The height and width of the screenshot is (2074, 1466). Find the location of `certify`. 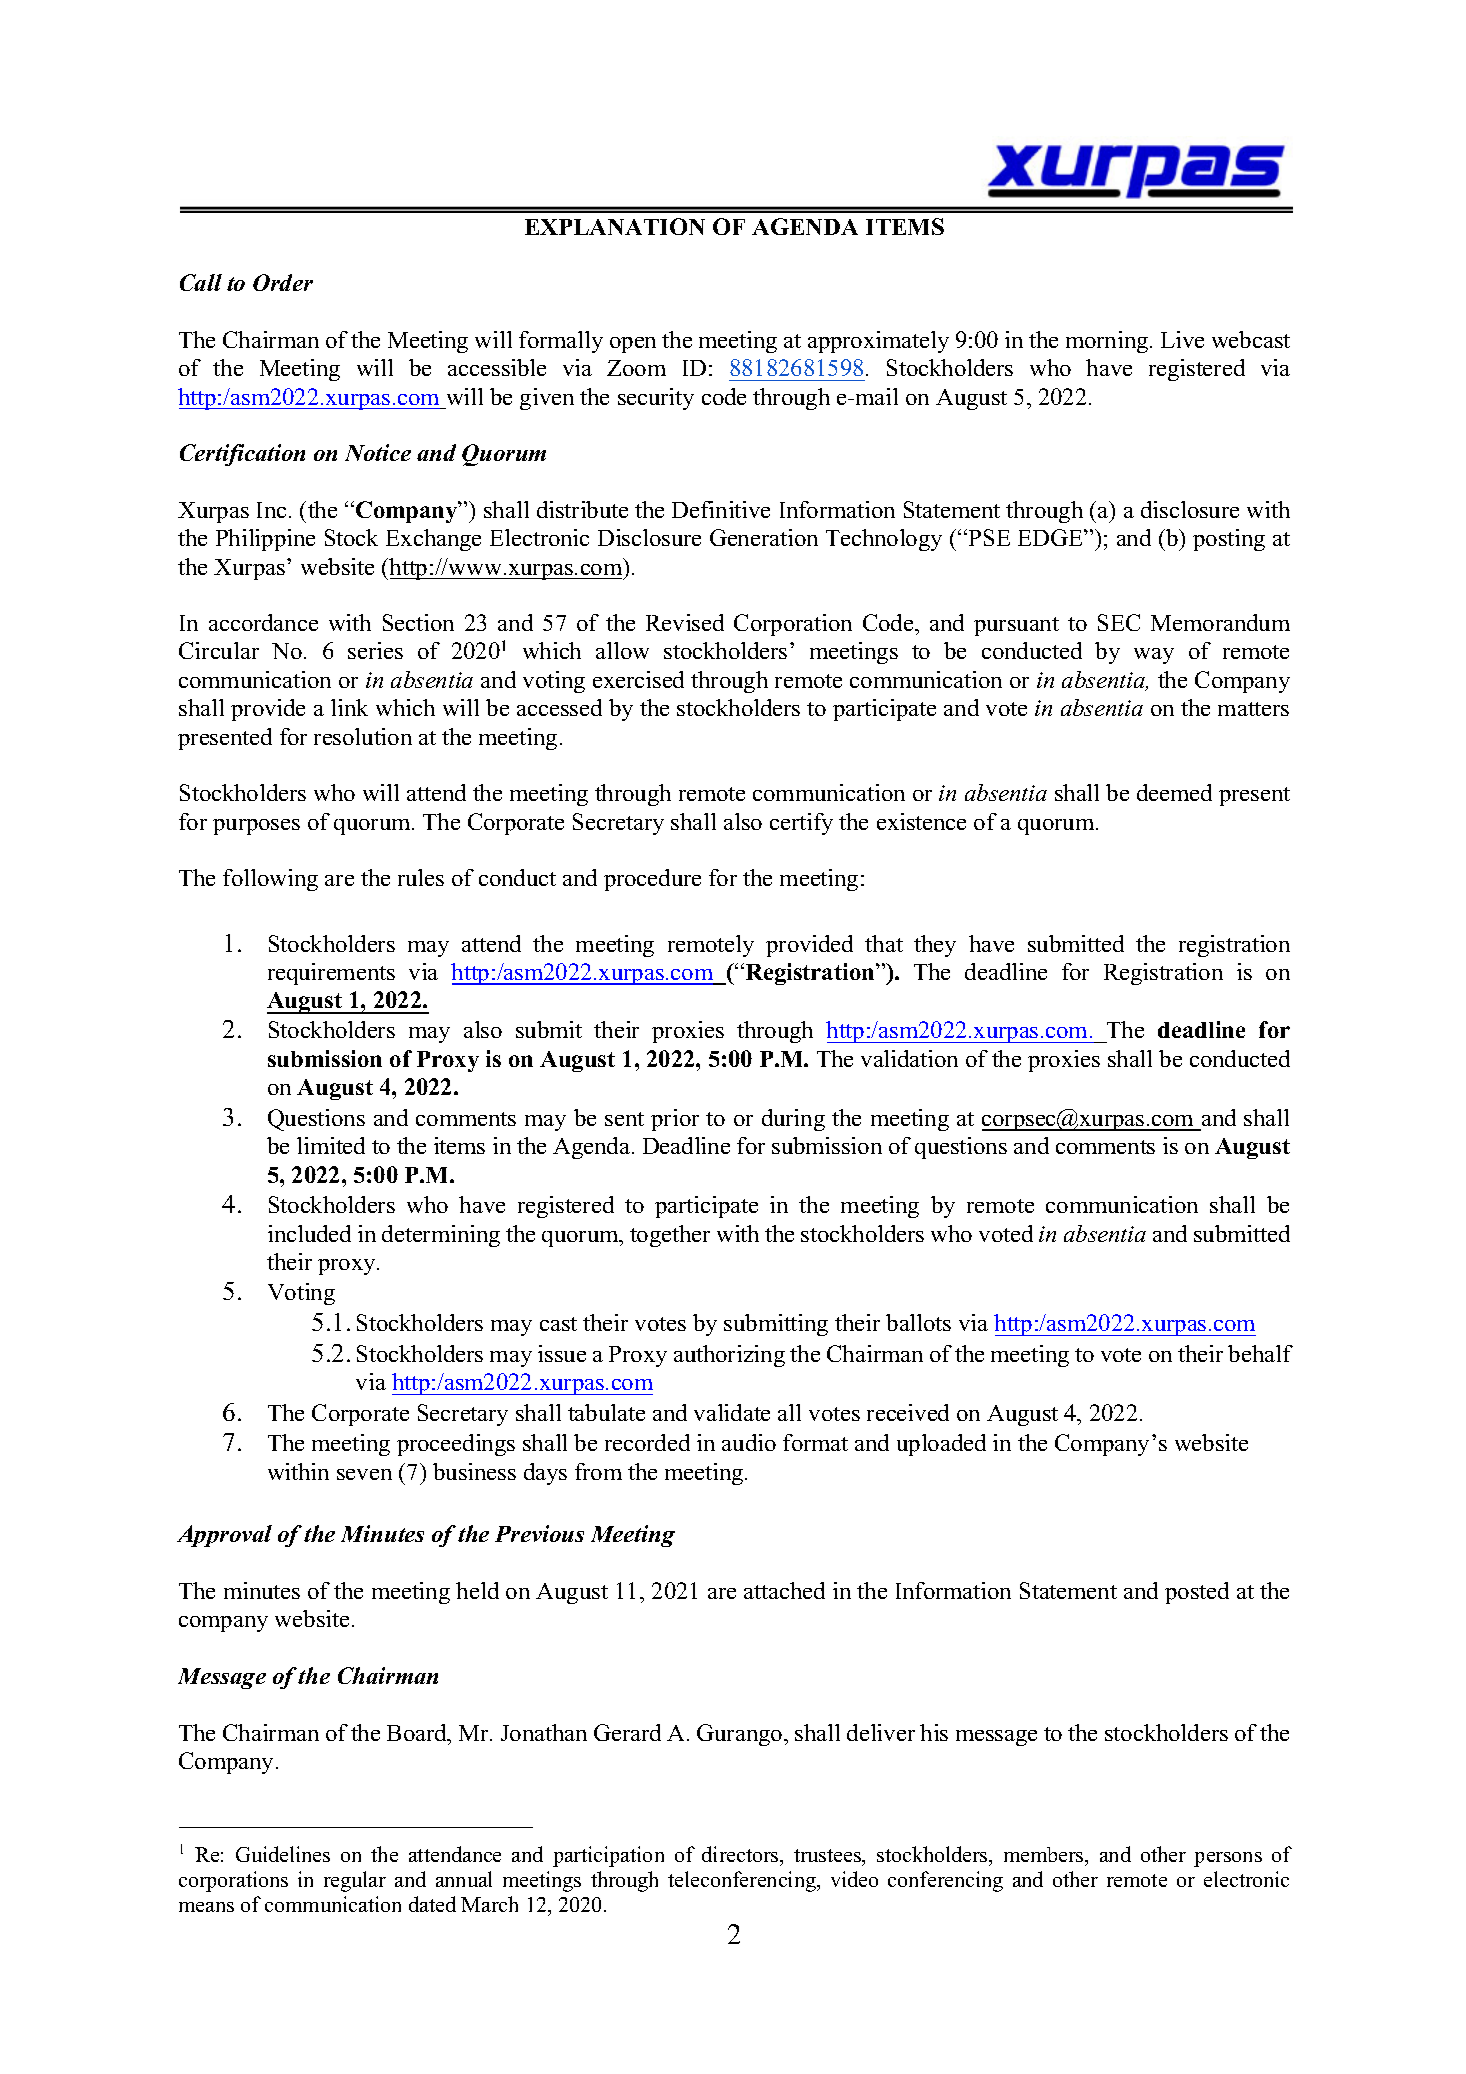

certify is located at coordinates (801, 824).
